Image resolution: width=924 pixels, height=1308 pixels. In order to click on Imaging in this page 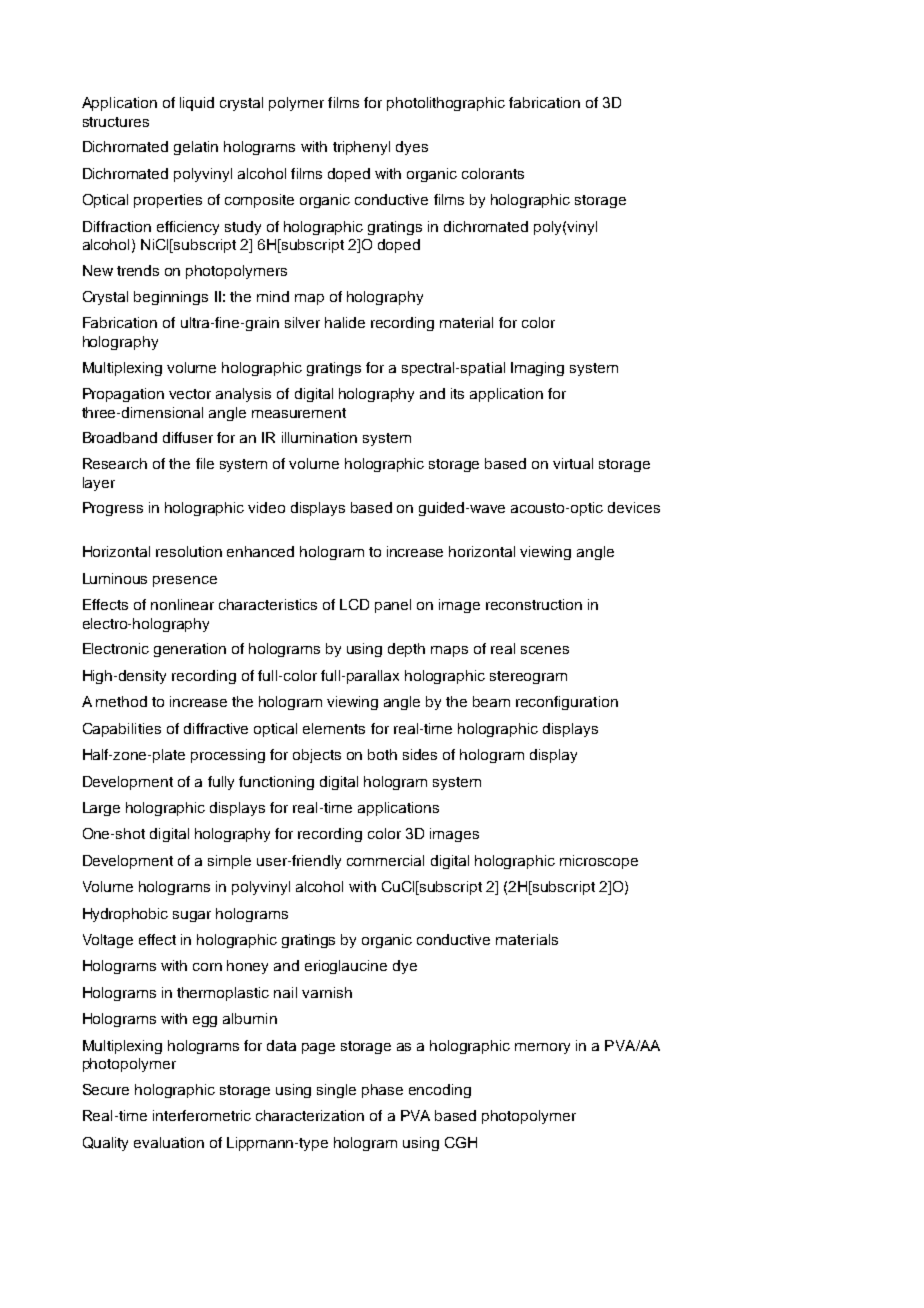, I will do `click(537, 369)`.
